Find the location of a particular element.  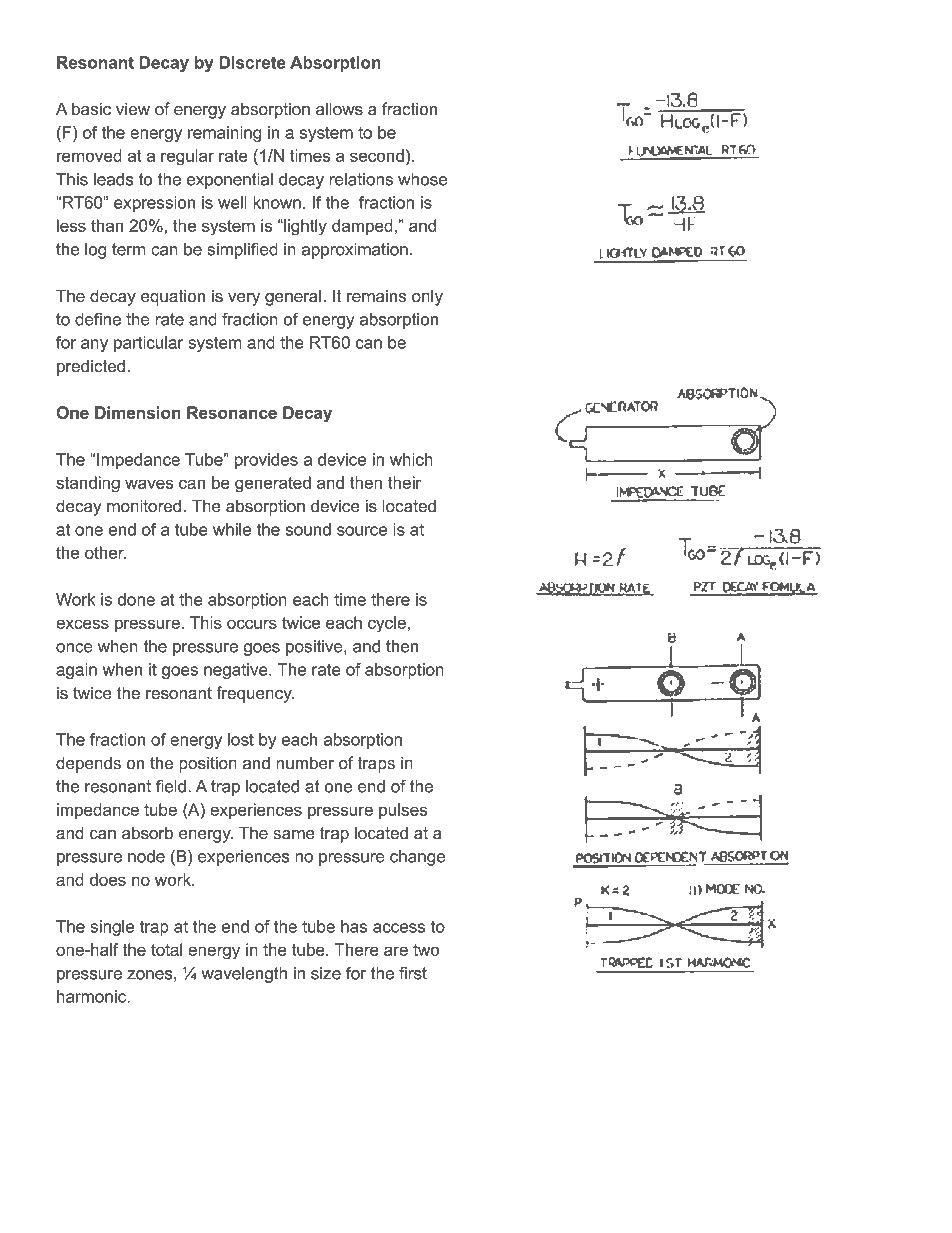

again is located at coordinates (76, 671).
